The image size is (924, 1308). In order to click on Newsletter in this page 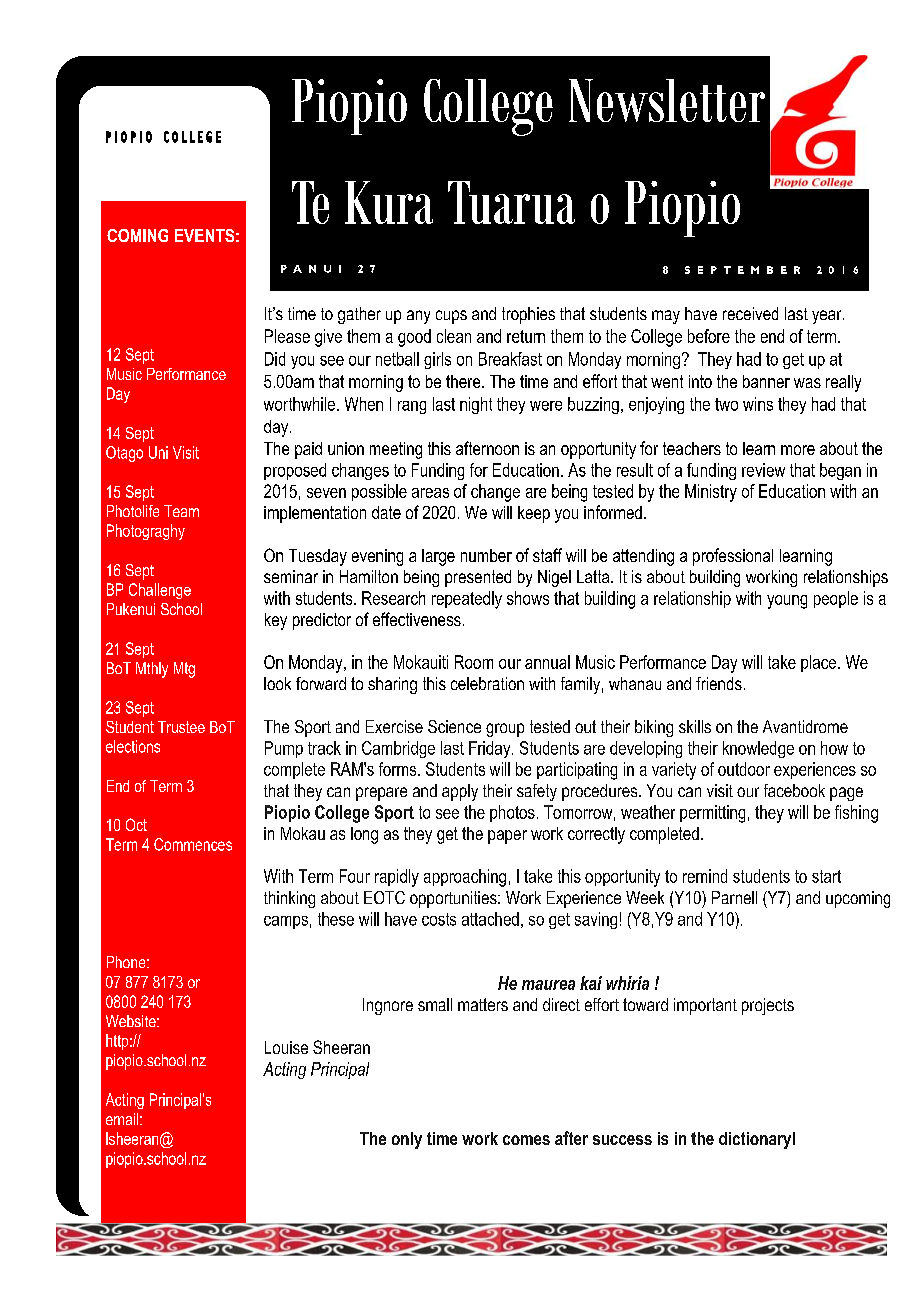, I will do `click(667, 100)`.
